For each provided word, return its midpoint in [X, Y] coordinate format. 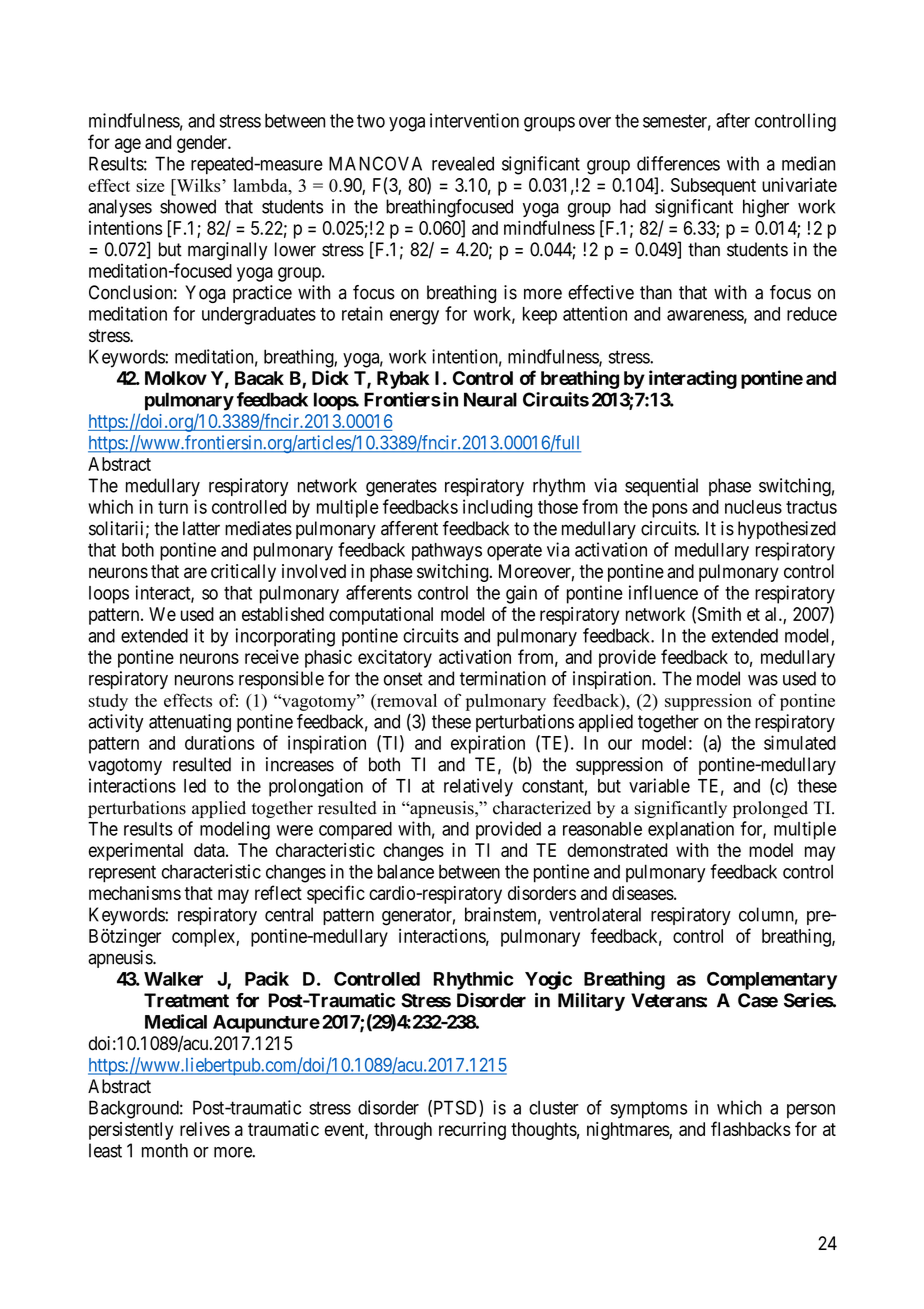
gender [203, 144]
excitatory [395, 658]
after [733, 120]
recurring [472, 1131]
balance [406, 871]
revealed [463, 163]
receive [272, 657]
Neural [490, 399]
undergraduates [259, 316]
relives [205, 1129]
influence [663, 592]
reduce [812, 314]
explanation [691, 830]
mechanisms [135, 893]
